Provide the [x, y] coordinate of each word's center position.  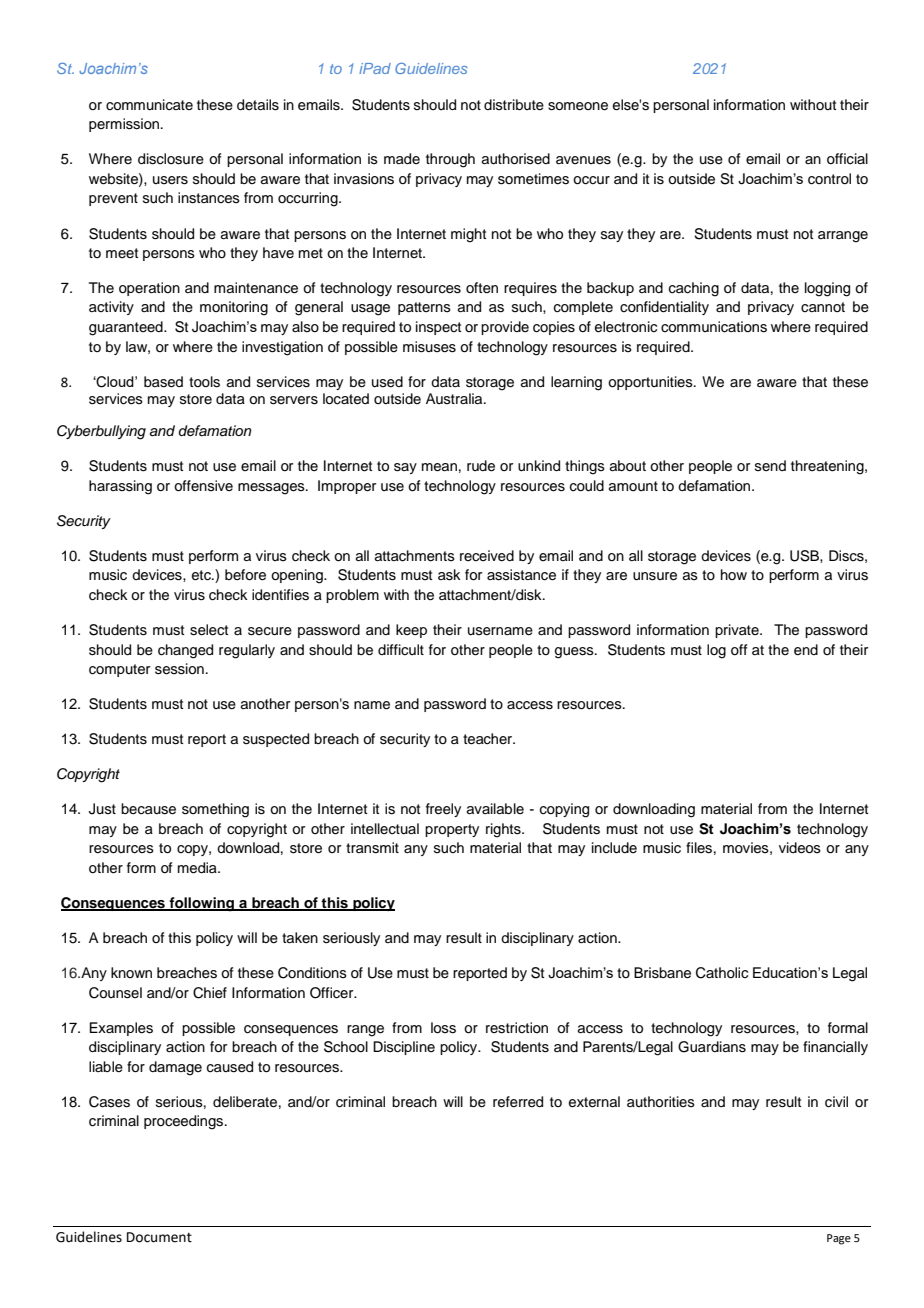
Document [159, 1237]
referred [518, 1102]
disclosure [171, 159]
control [829, 179]
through [450, 160]
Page [839, 1239]
